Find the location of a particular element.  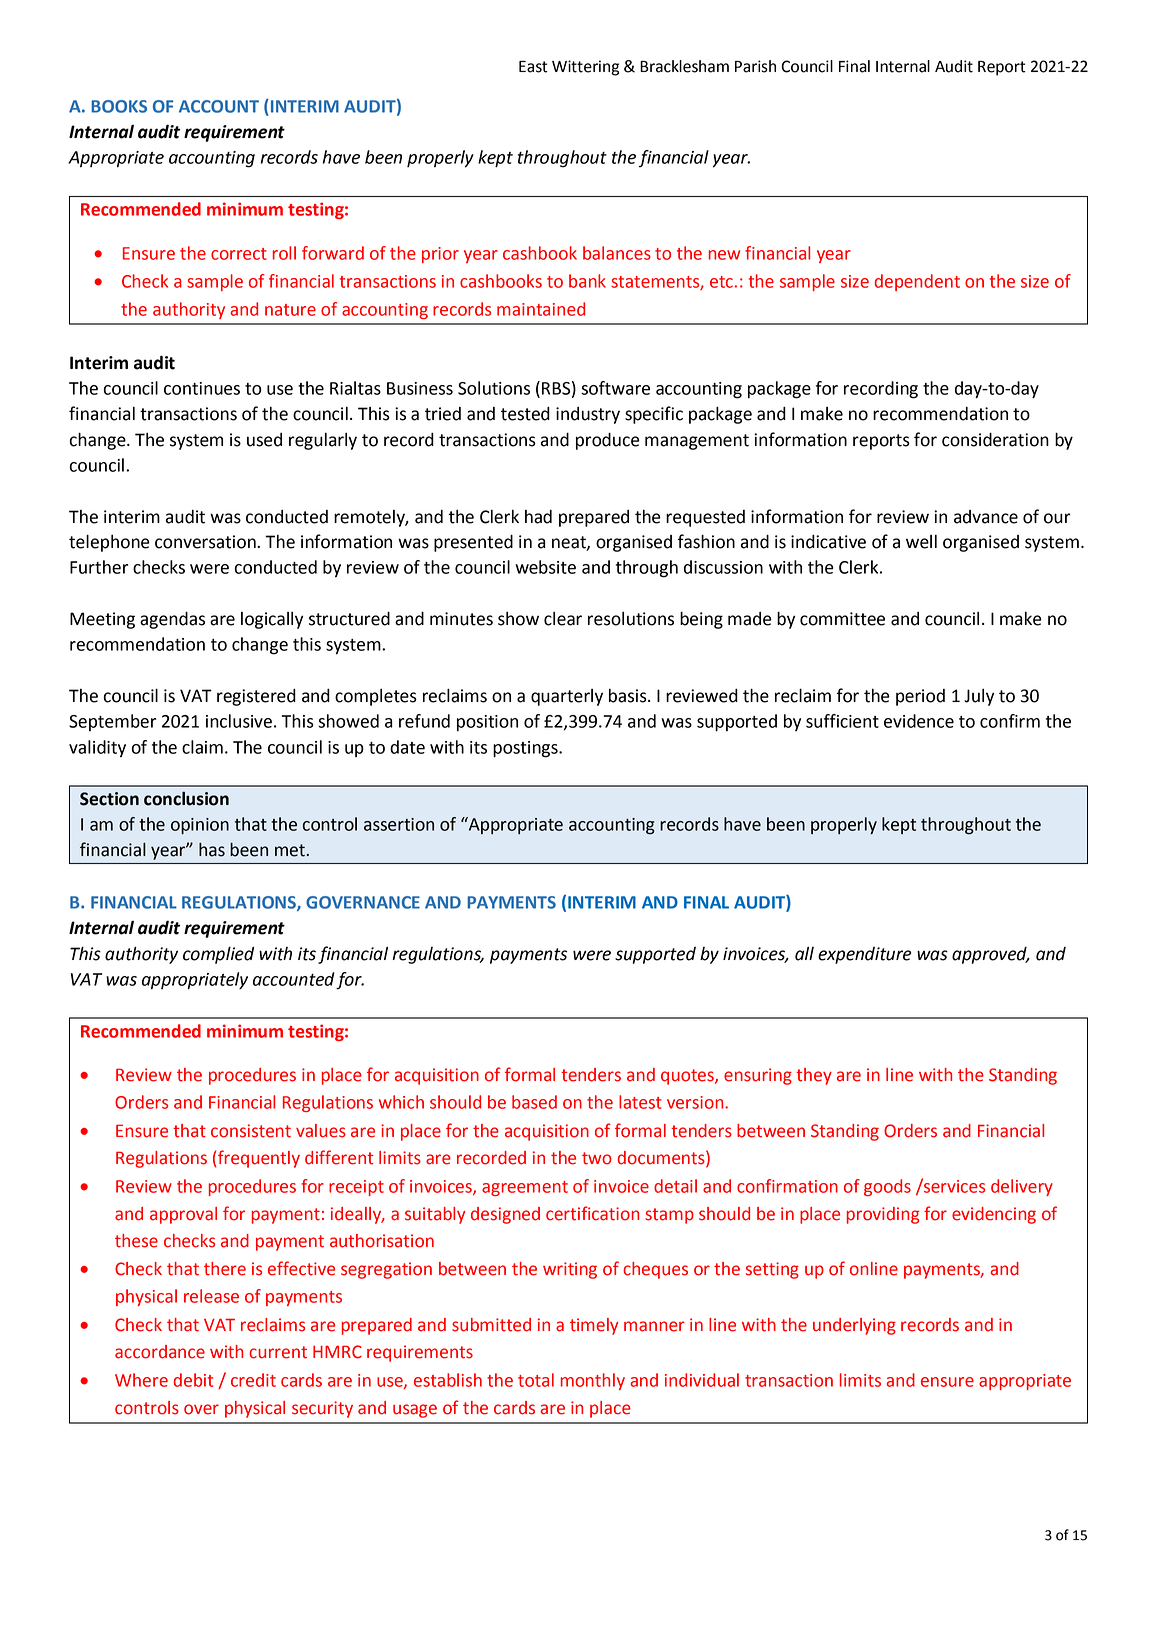

Wittering is located at coordinates (585, 68).
